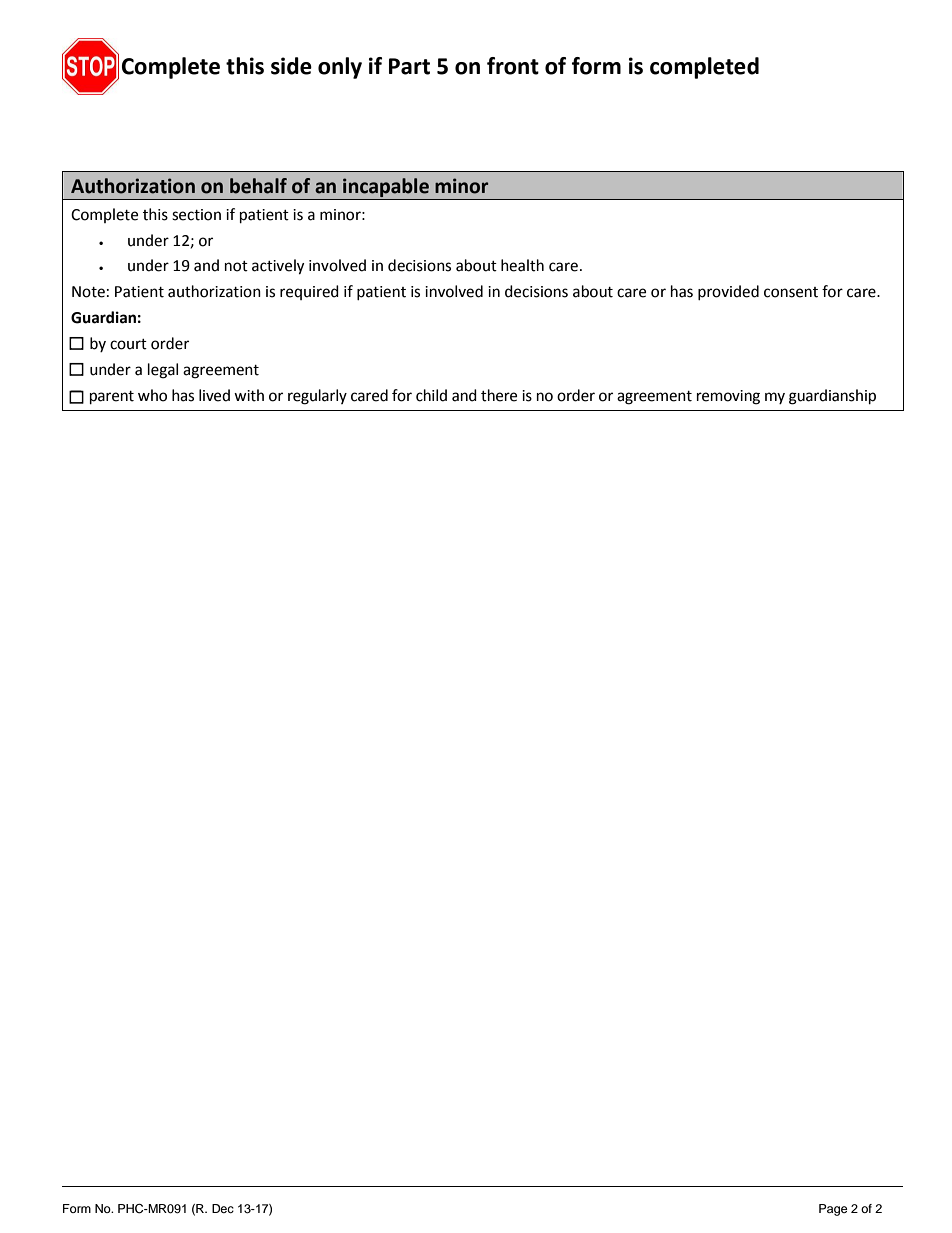  I want to click on health, so click(522, 265).
